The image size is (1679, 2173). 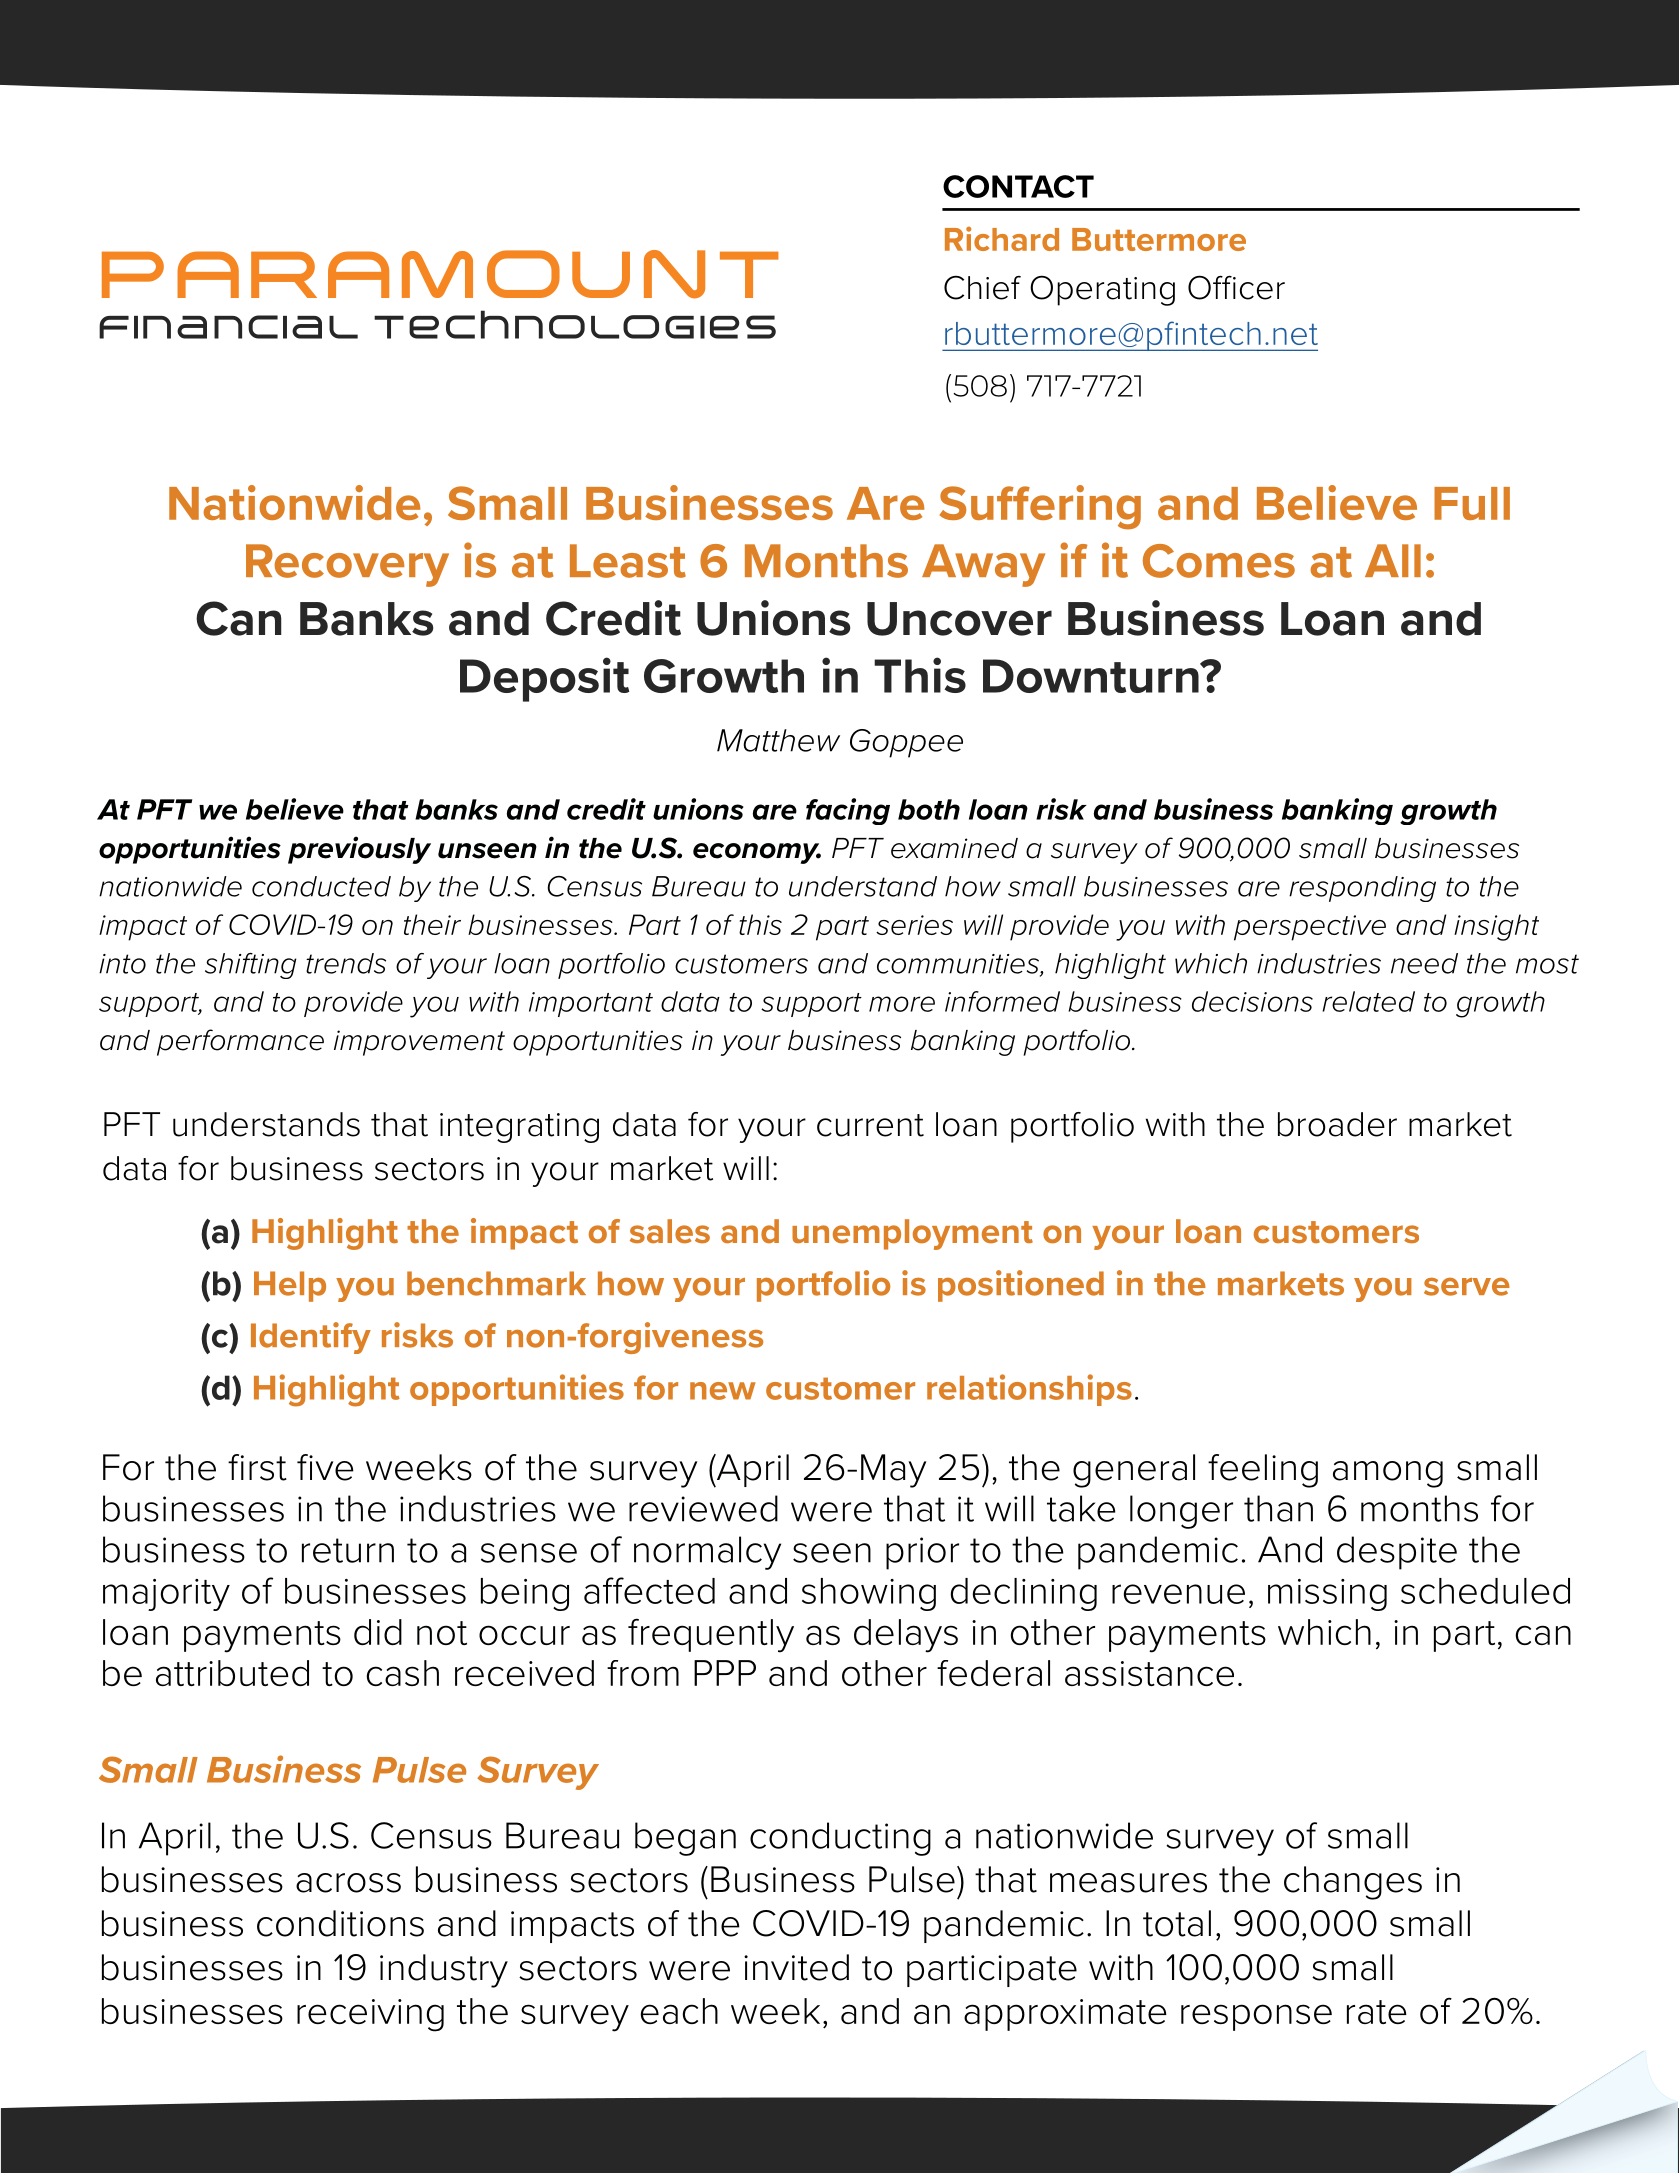 I want to click on Chief, so click(x=982, y=287).
